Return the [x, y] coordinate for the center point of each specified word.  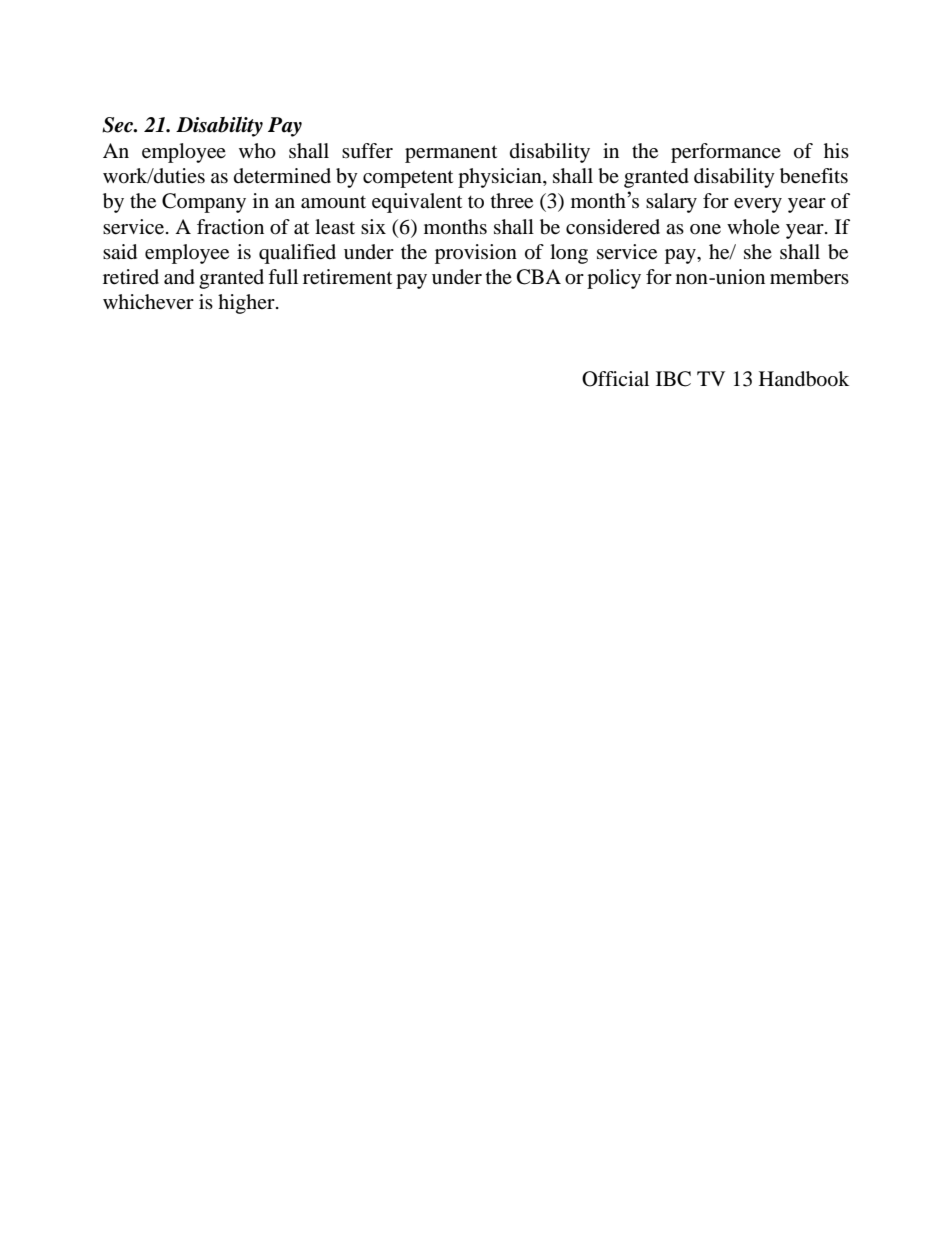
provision [476, 254]
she [758, 251]
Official [615, 379]
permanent [451, 154]
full [283, 276]
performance [726, 153]
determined [282, 176]
